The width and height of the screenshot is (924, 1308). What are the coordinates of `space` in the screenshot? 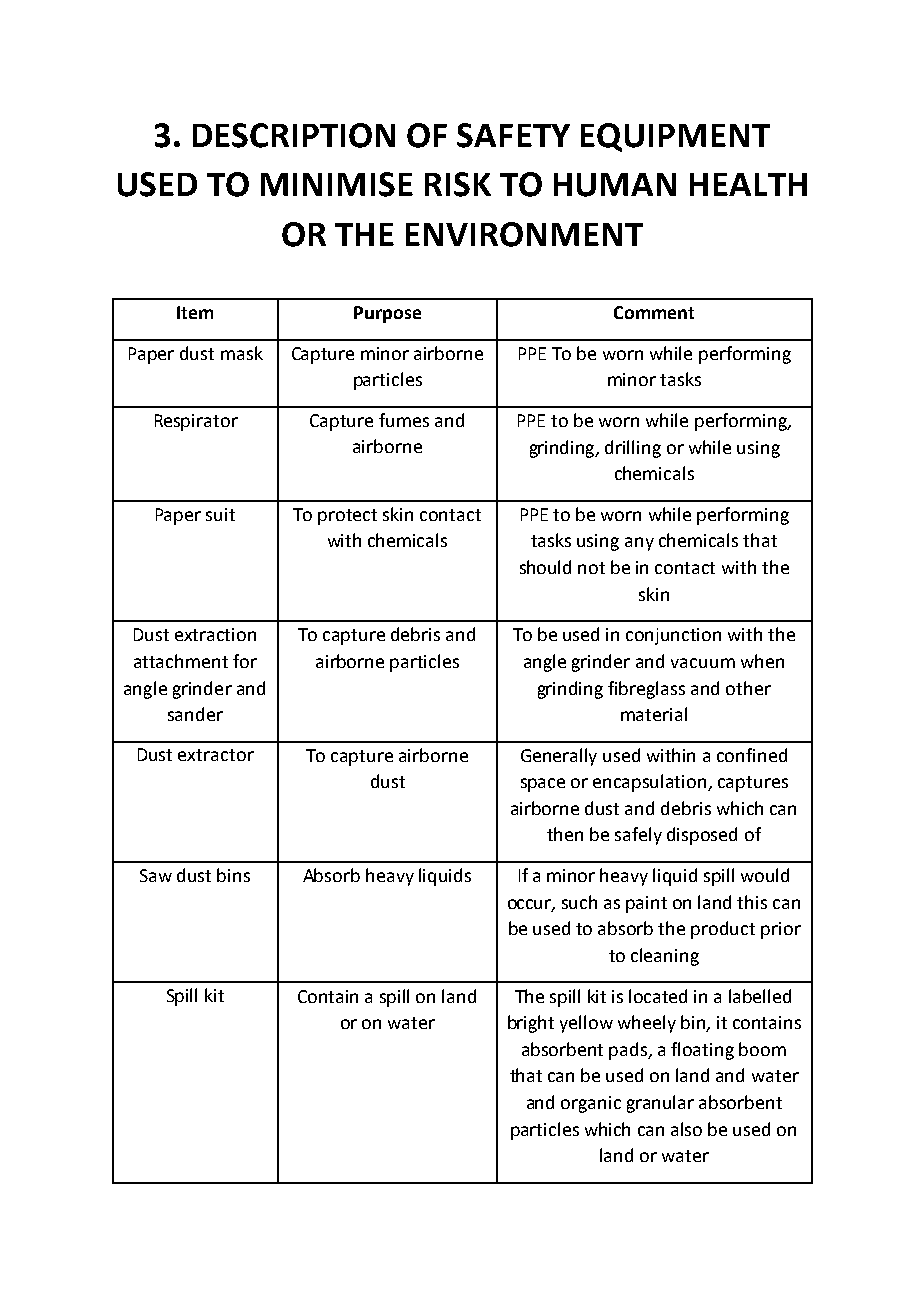 It's located at (543, 785).
